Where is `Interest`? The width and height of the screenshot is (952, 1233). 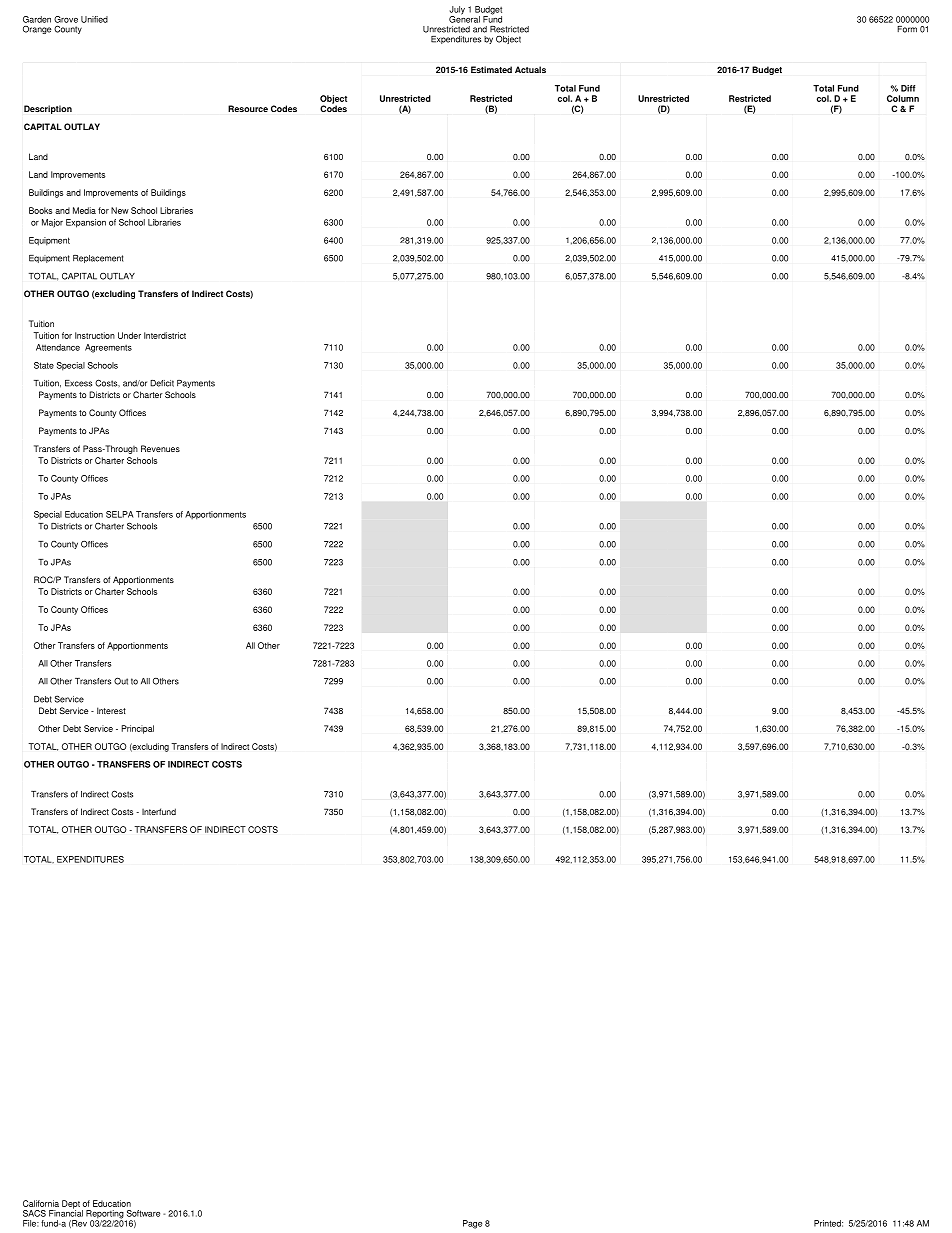 Interest is located at coordinates (111, 710).
